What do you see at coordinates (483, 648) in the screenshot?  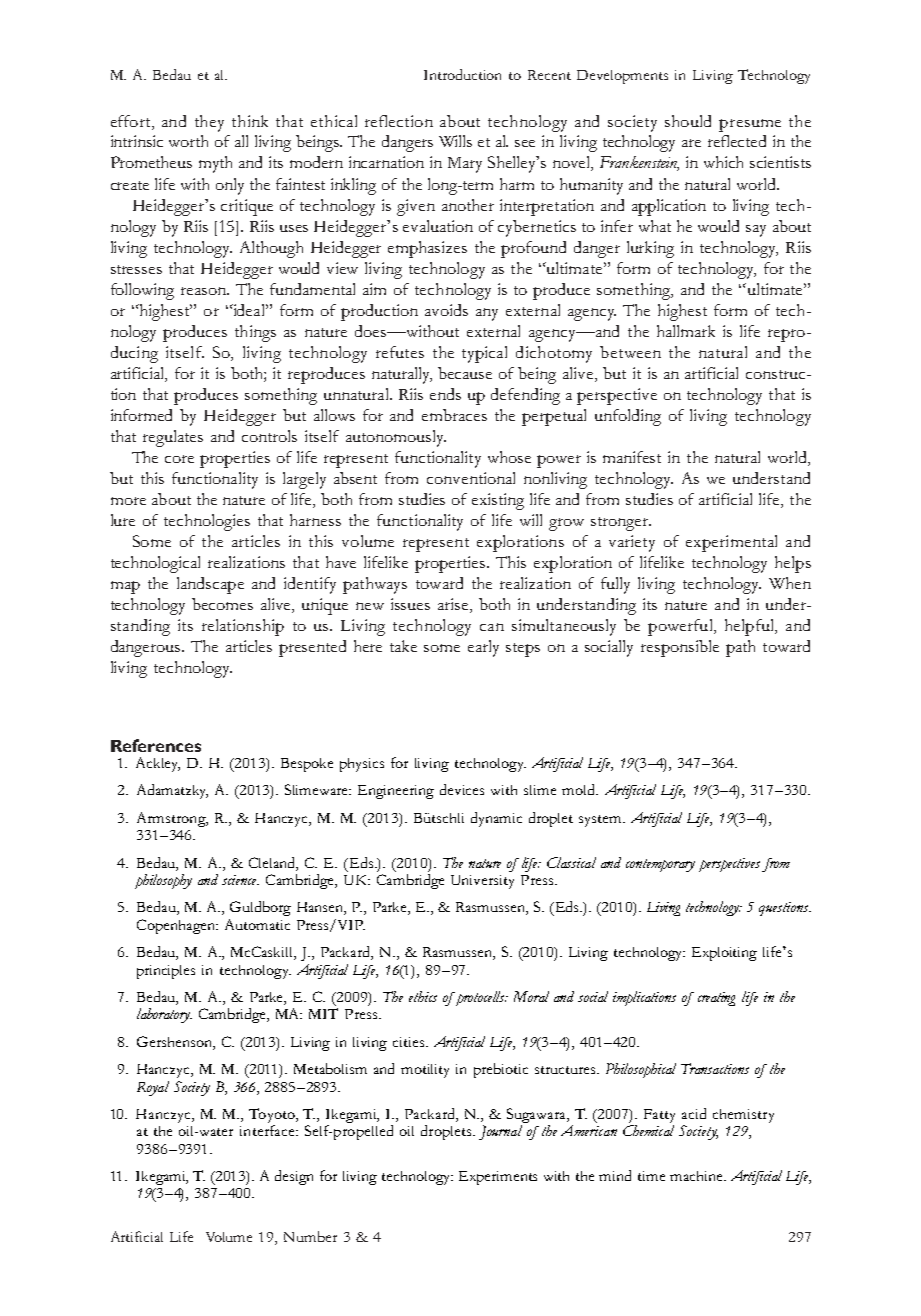 I see `early` at bounding box center [483, 648].
